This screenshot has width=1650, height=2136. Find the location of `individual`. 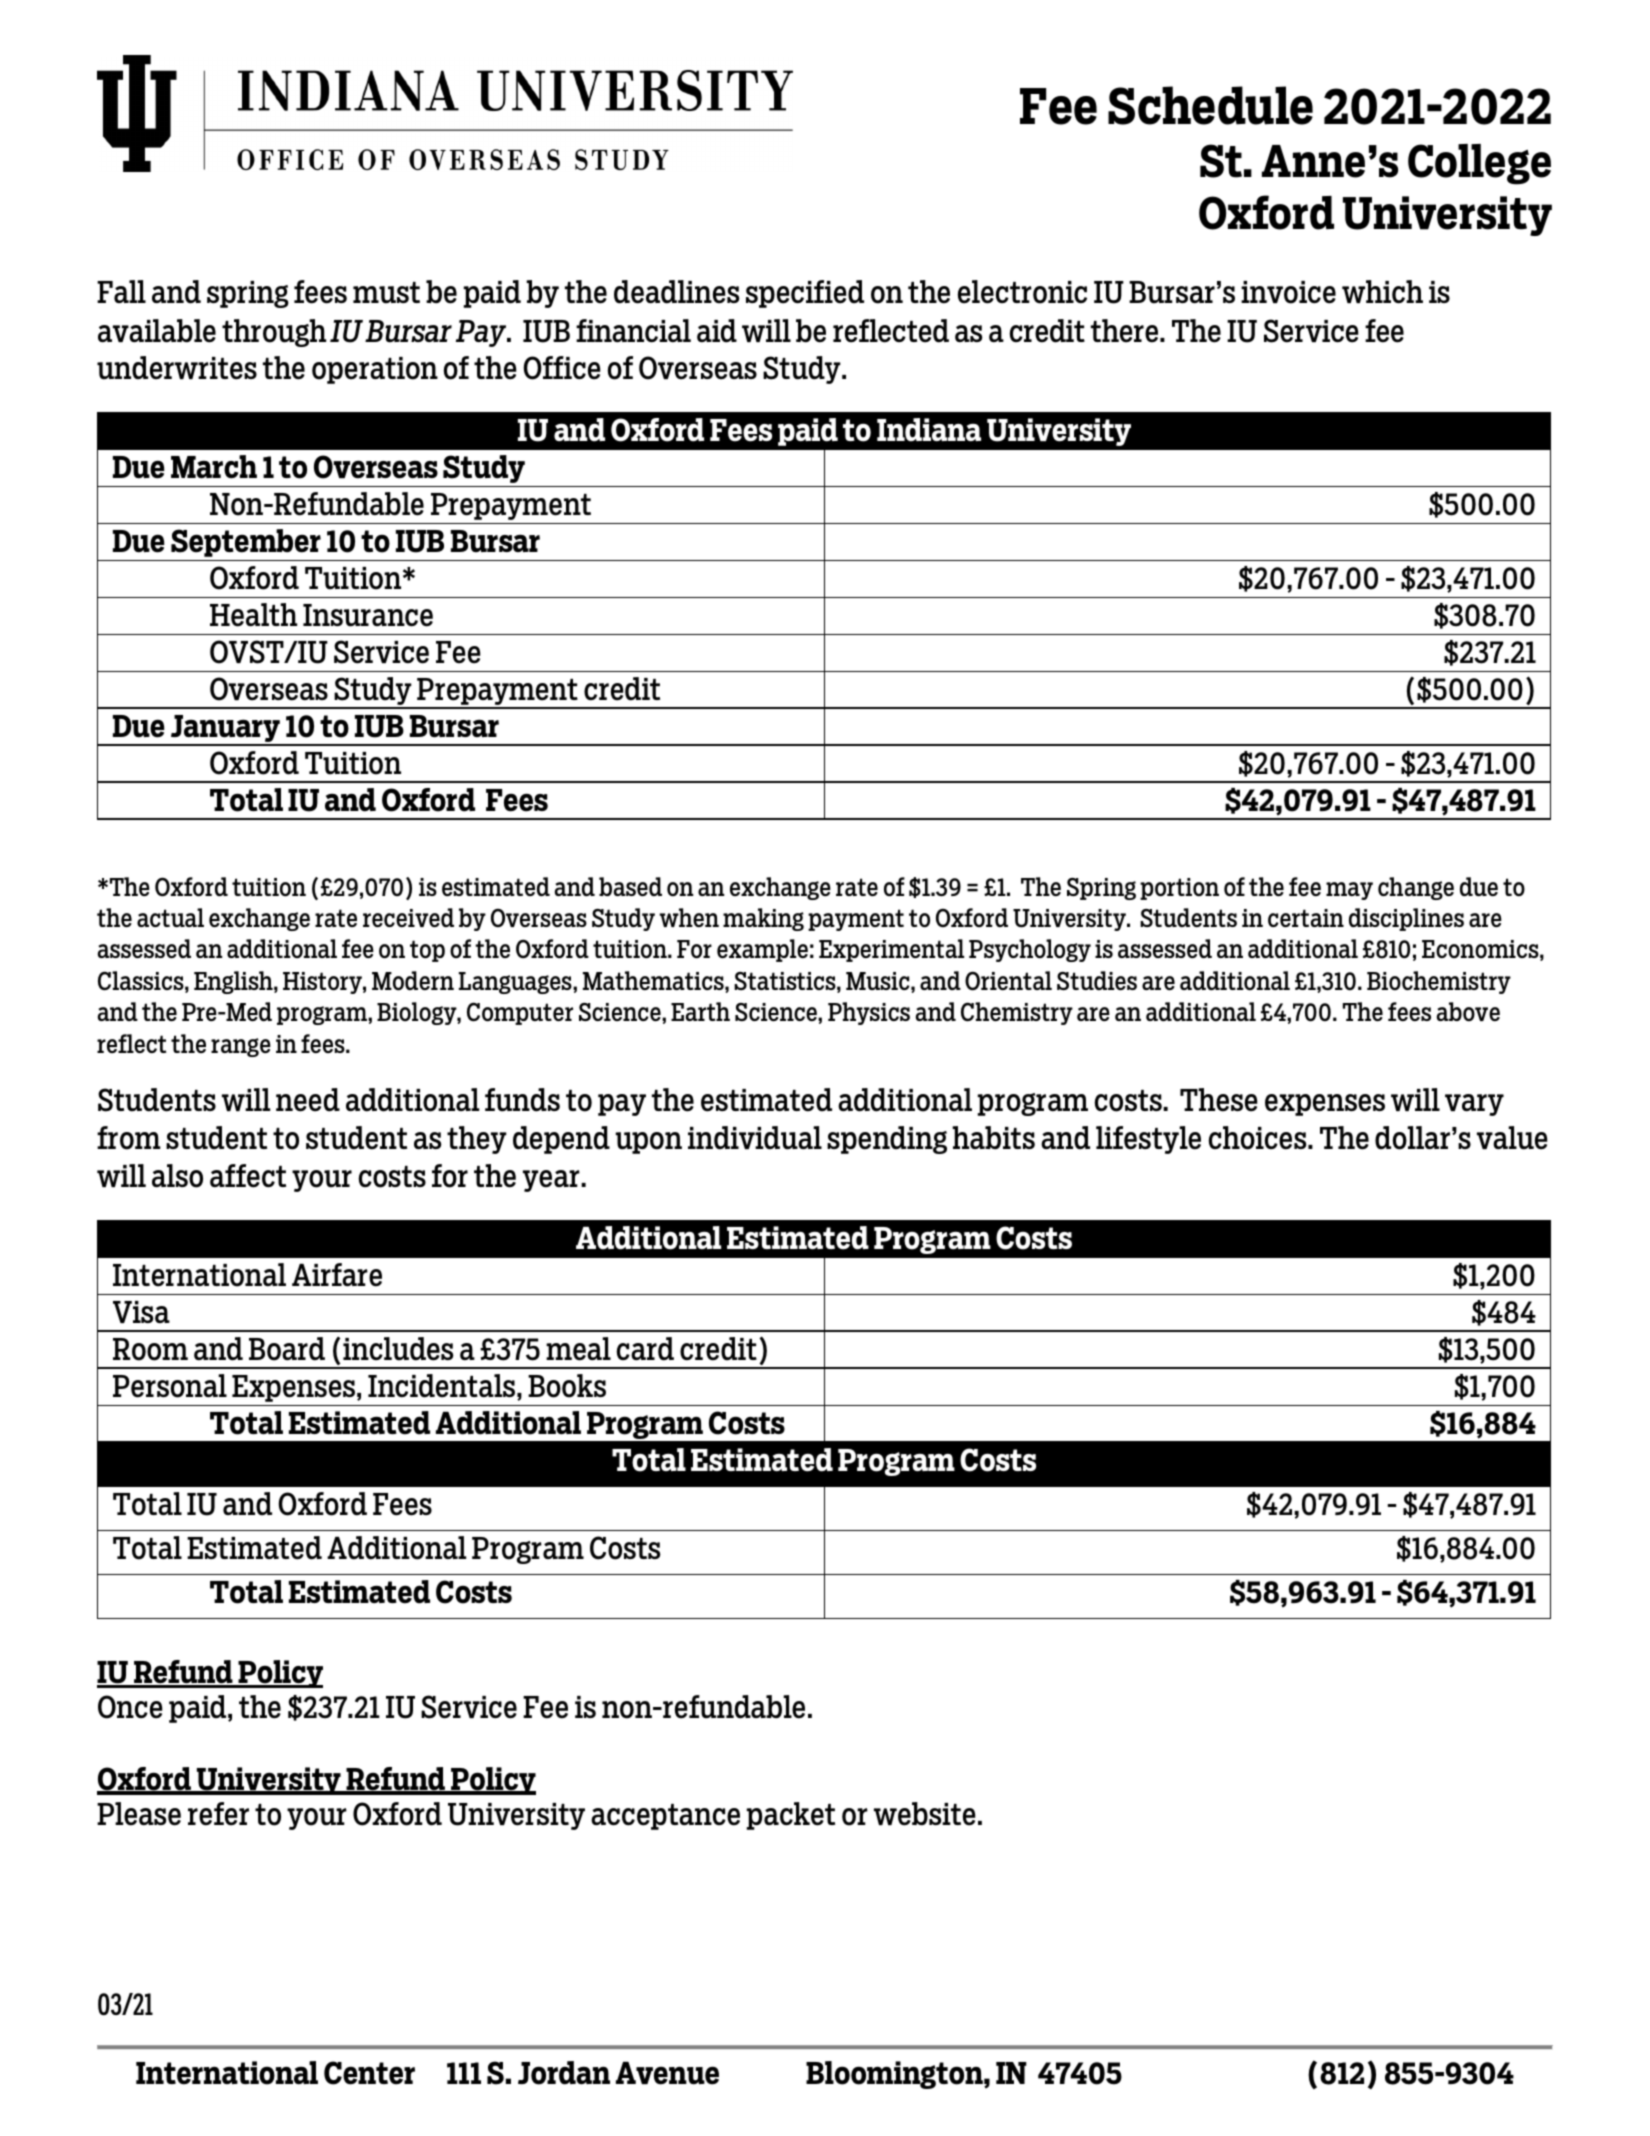

individual is located at coordinates (755, 1138).
